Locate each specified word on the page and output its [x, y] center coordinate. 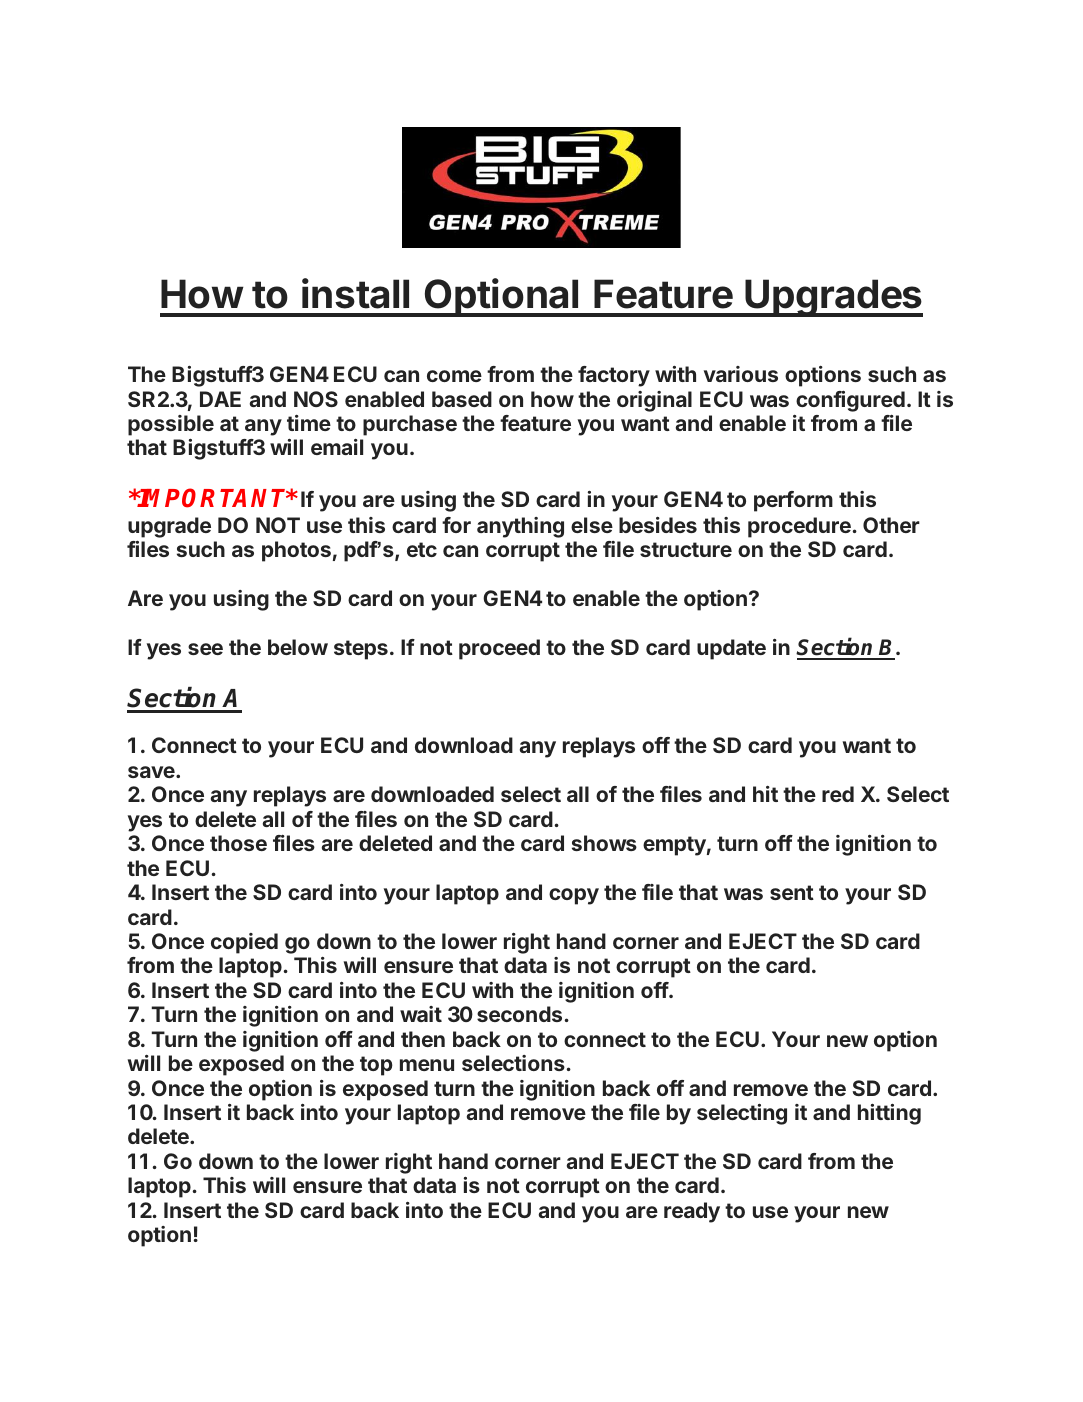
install [355, 293]
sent [792, 892]
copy [574, 896]
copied [244, 943]
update [731, 649]
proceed [499, 649]
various [741, 374]
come [454, 376]
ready [692, 1212]
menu [427, 1065]
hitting [889, 1114]
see [205, 649]
